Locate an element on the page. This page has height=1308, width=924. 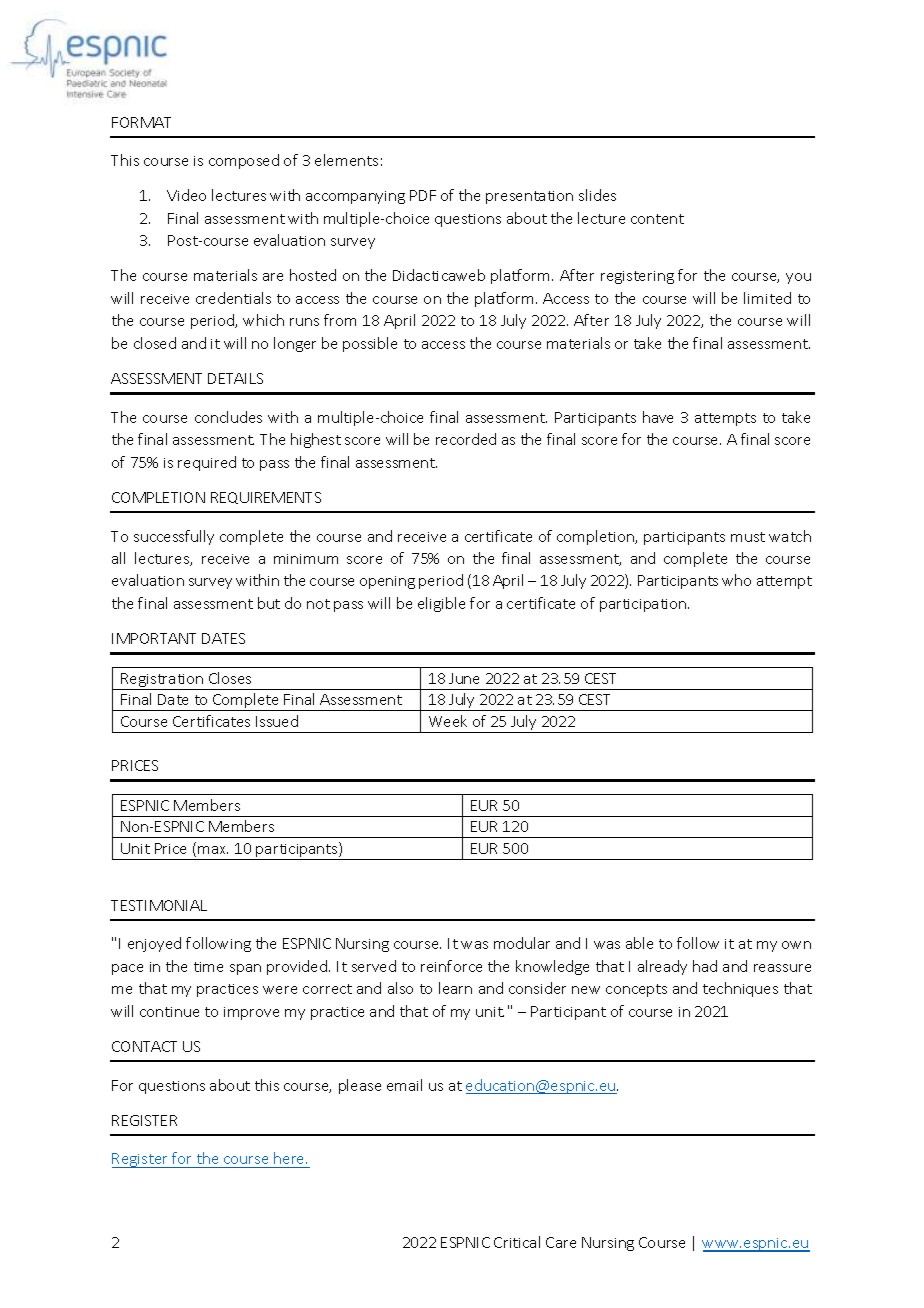
June is located at coordinates (464, 678).
